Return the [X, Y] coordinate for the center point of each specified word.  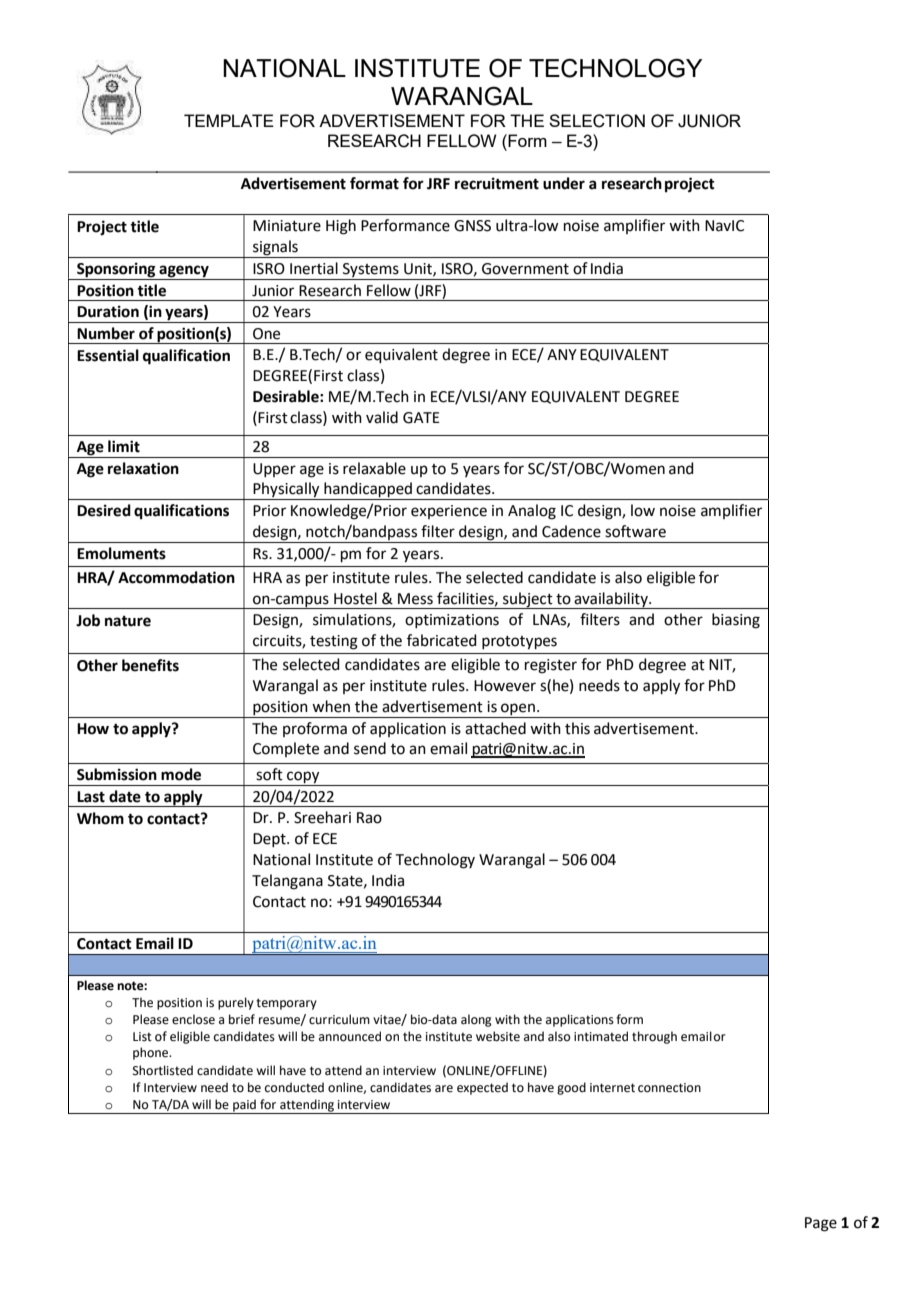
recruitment [497, 183]
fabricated [442, 640]
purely [236, 1003]
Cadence [571, 531]
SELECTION [597, 121]
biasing [736, 621]
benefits [150, 665]
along [476, 1020]
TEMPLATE [229, 120]
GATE [421, 418]
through [654, 1037]
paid [244, 1106]
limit [124, 446]
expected [482, 1088]
